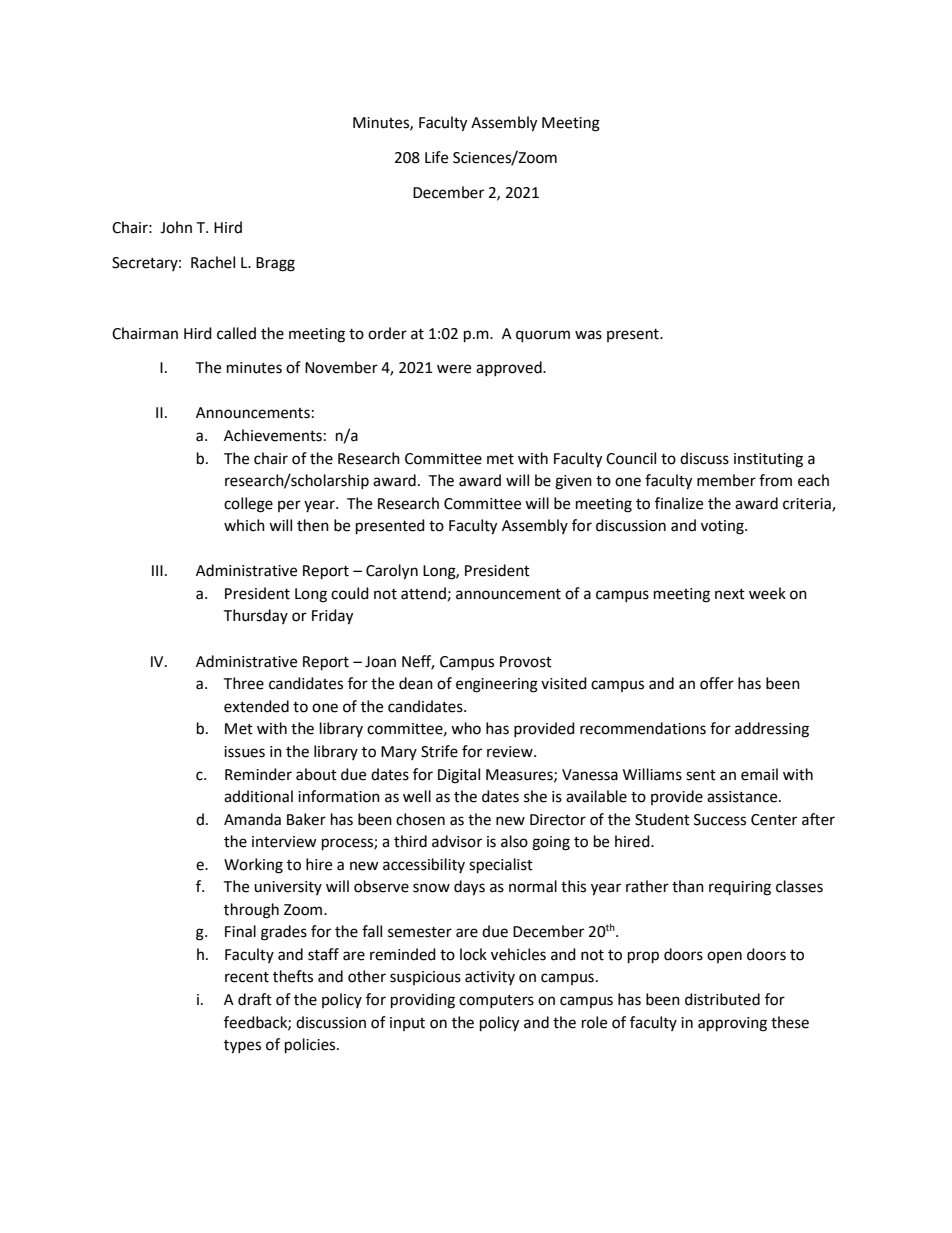 The image size is (952, 1233). Describe the element at coordinates (176, 227) in the document. I see `John` at that location.
